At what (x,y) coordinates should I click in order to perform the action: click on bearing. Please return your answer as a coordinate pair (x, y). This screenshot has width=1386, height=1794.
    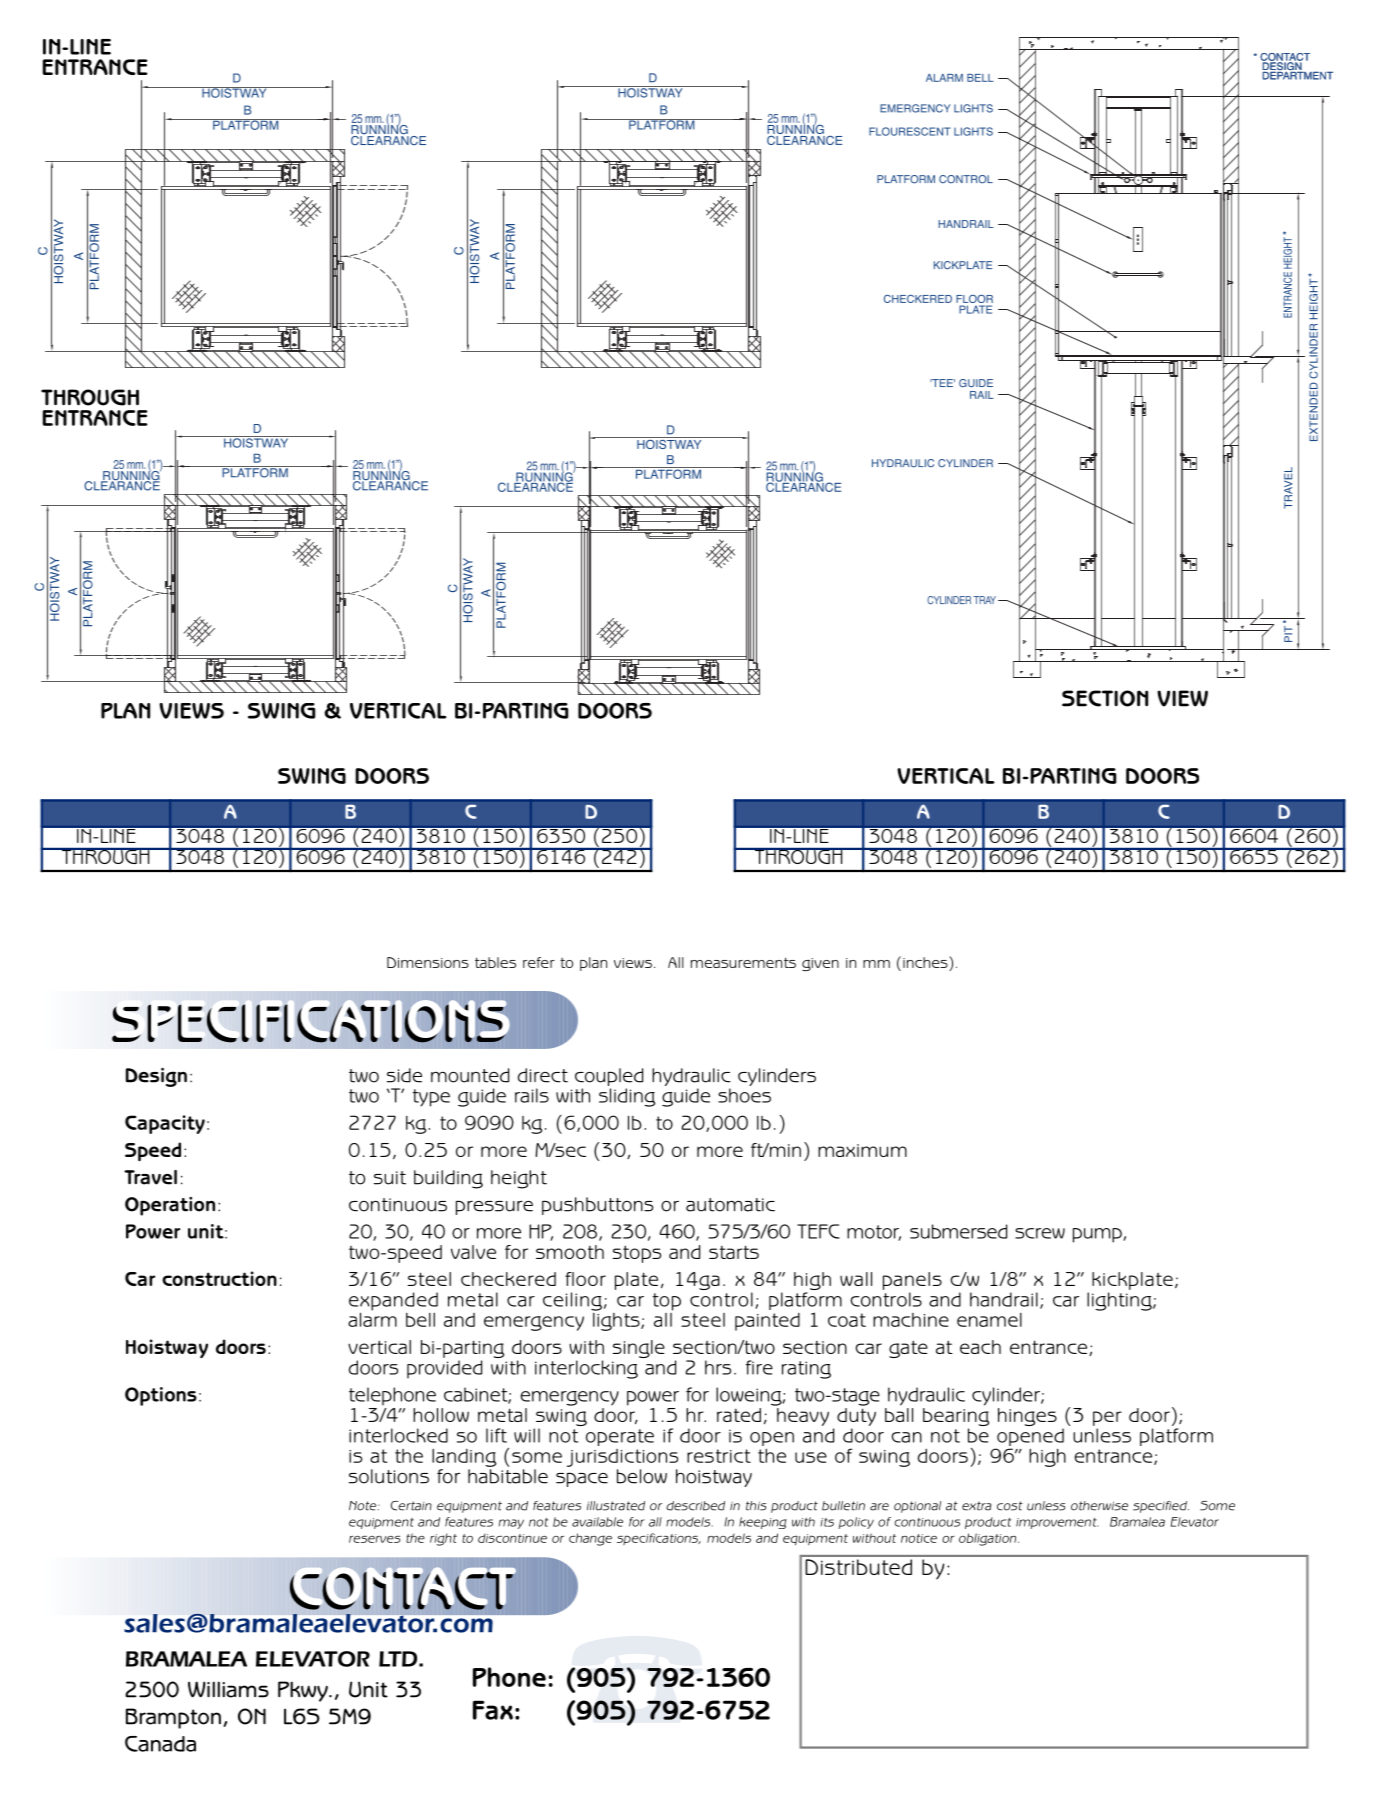
    Looking at the image, I should click on (956, 1417).
